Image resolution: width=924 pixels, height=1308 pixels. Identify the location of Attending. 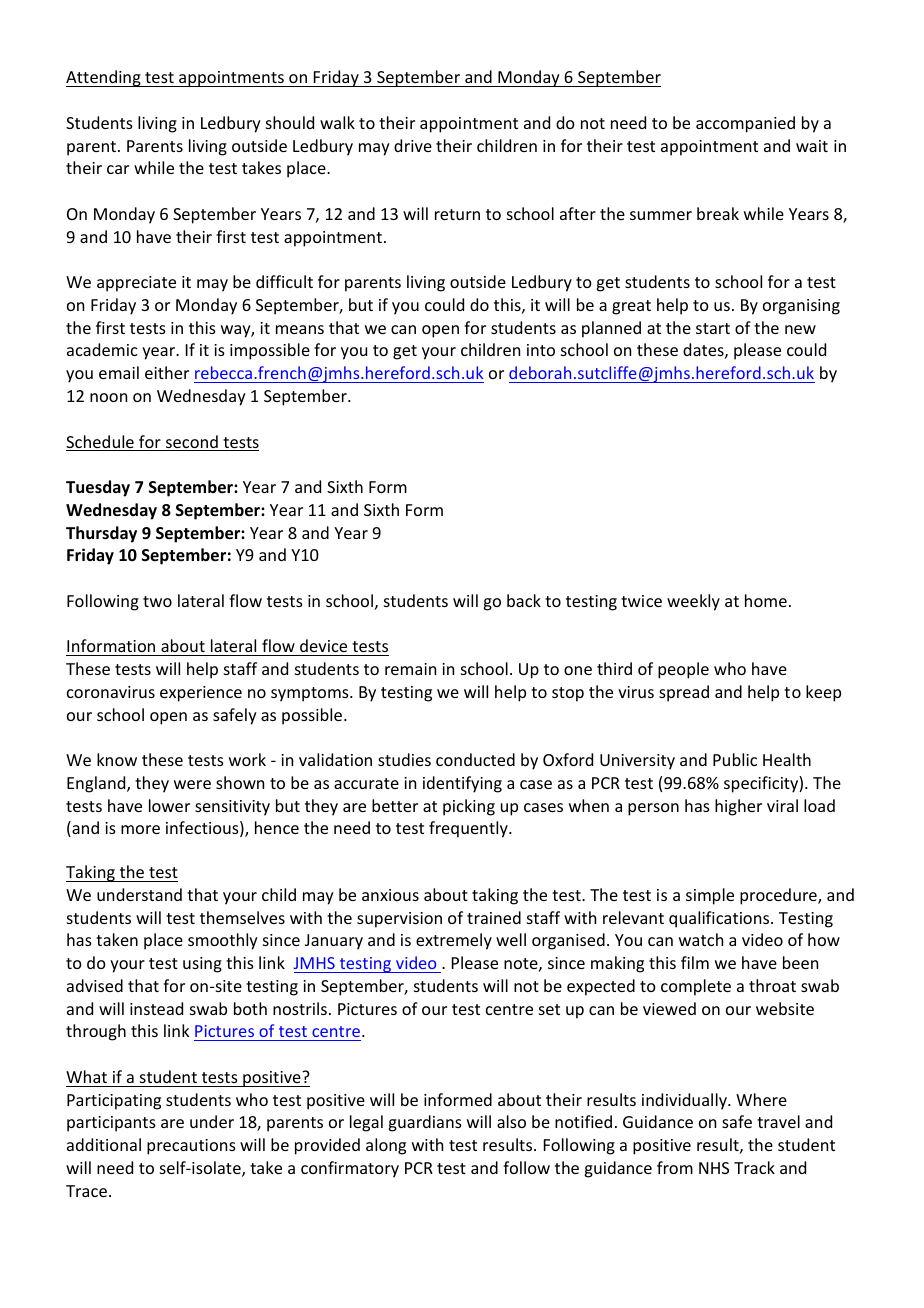
(104, 78).
